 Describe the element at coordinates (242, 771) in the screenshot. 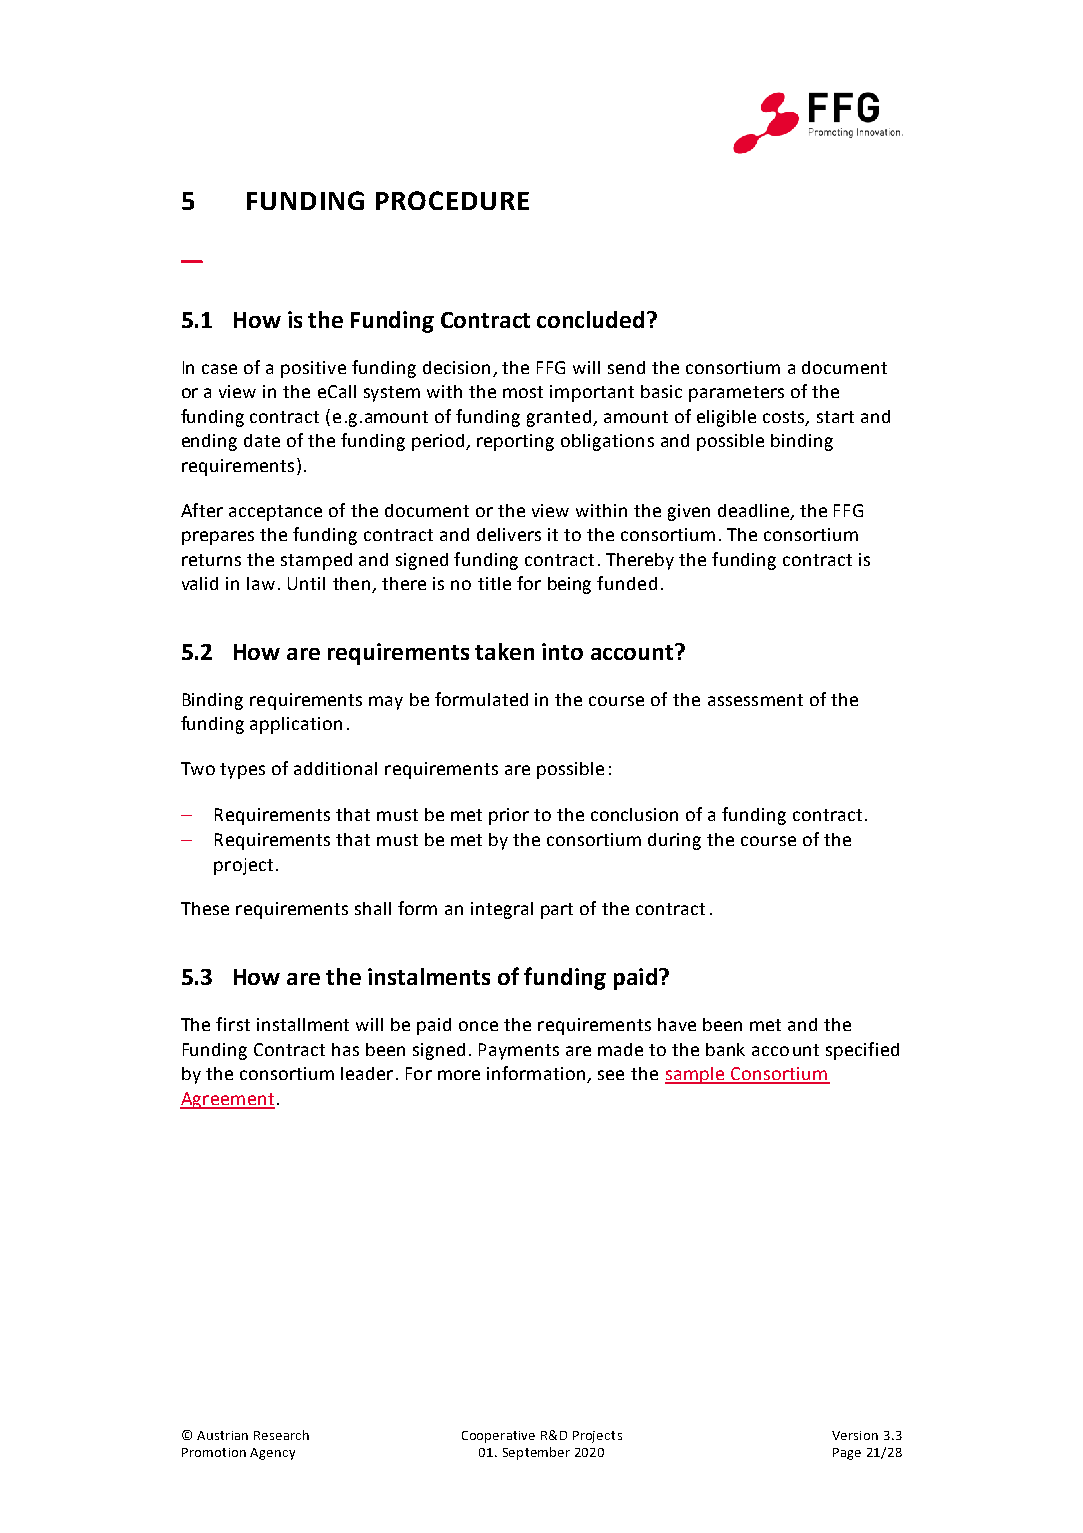

I see `types` at that location.
